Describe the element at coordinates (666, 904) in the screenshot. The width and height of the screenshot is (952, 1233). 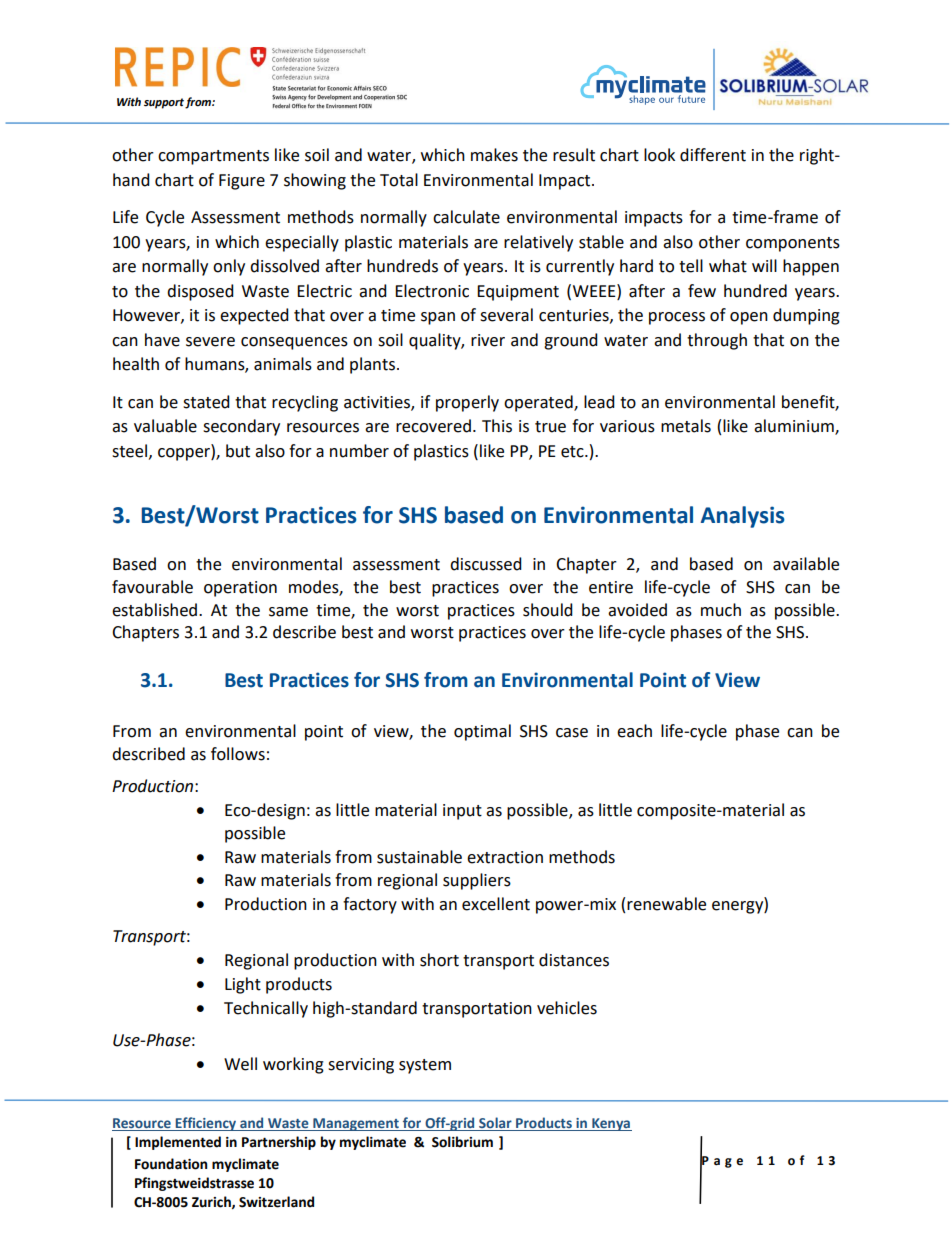
I see `renewable` at that location.
